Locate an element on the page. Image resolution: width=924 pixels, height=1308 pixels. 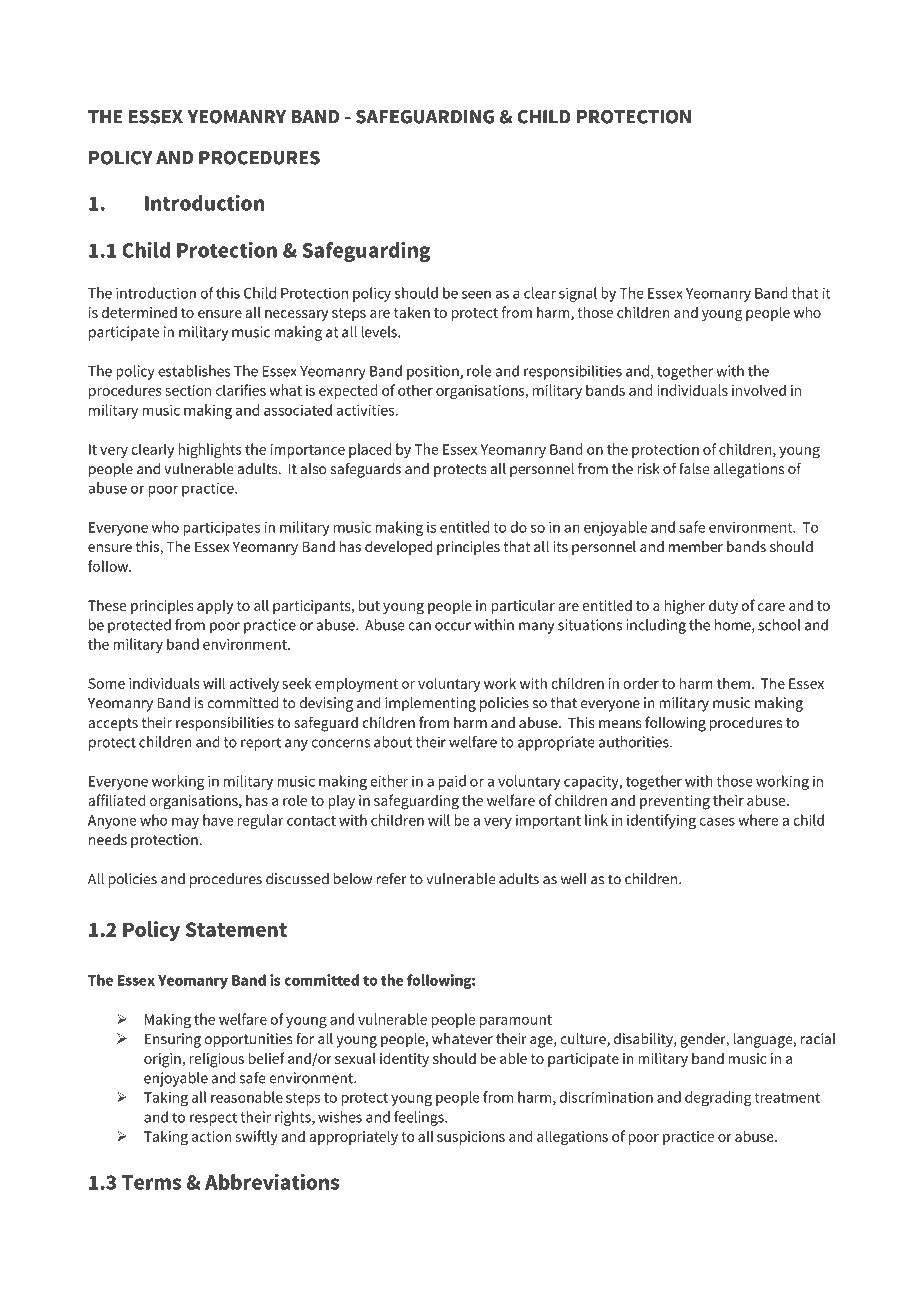
action is located at coordinates (211, 1136).
